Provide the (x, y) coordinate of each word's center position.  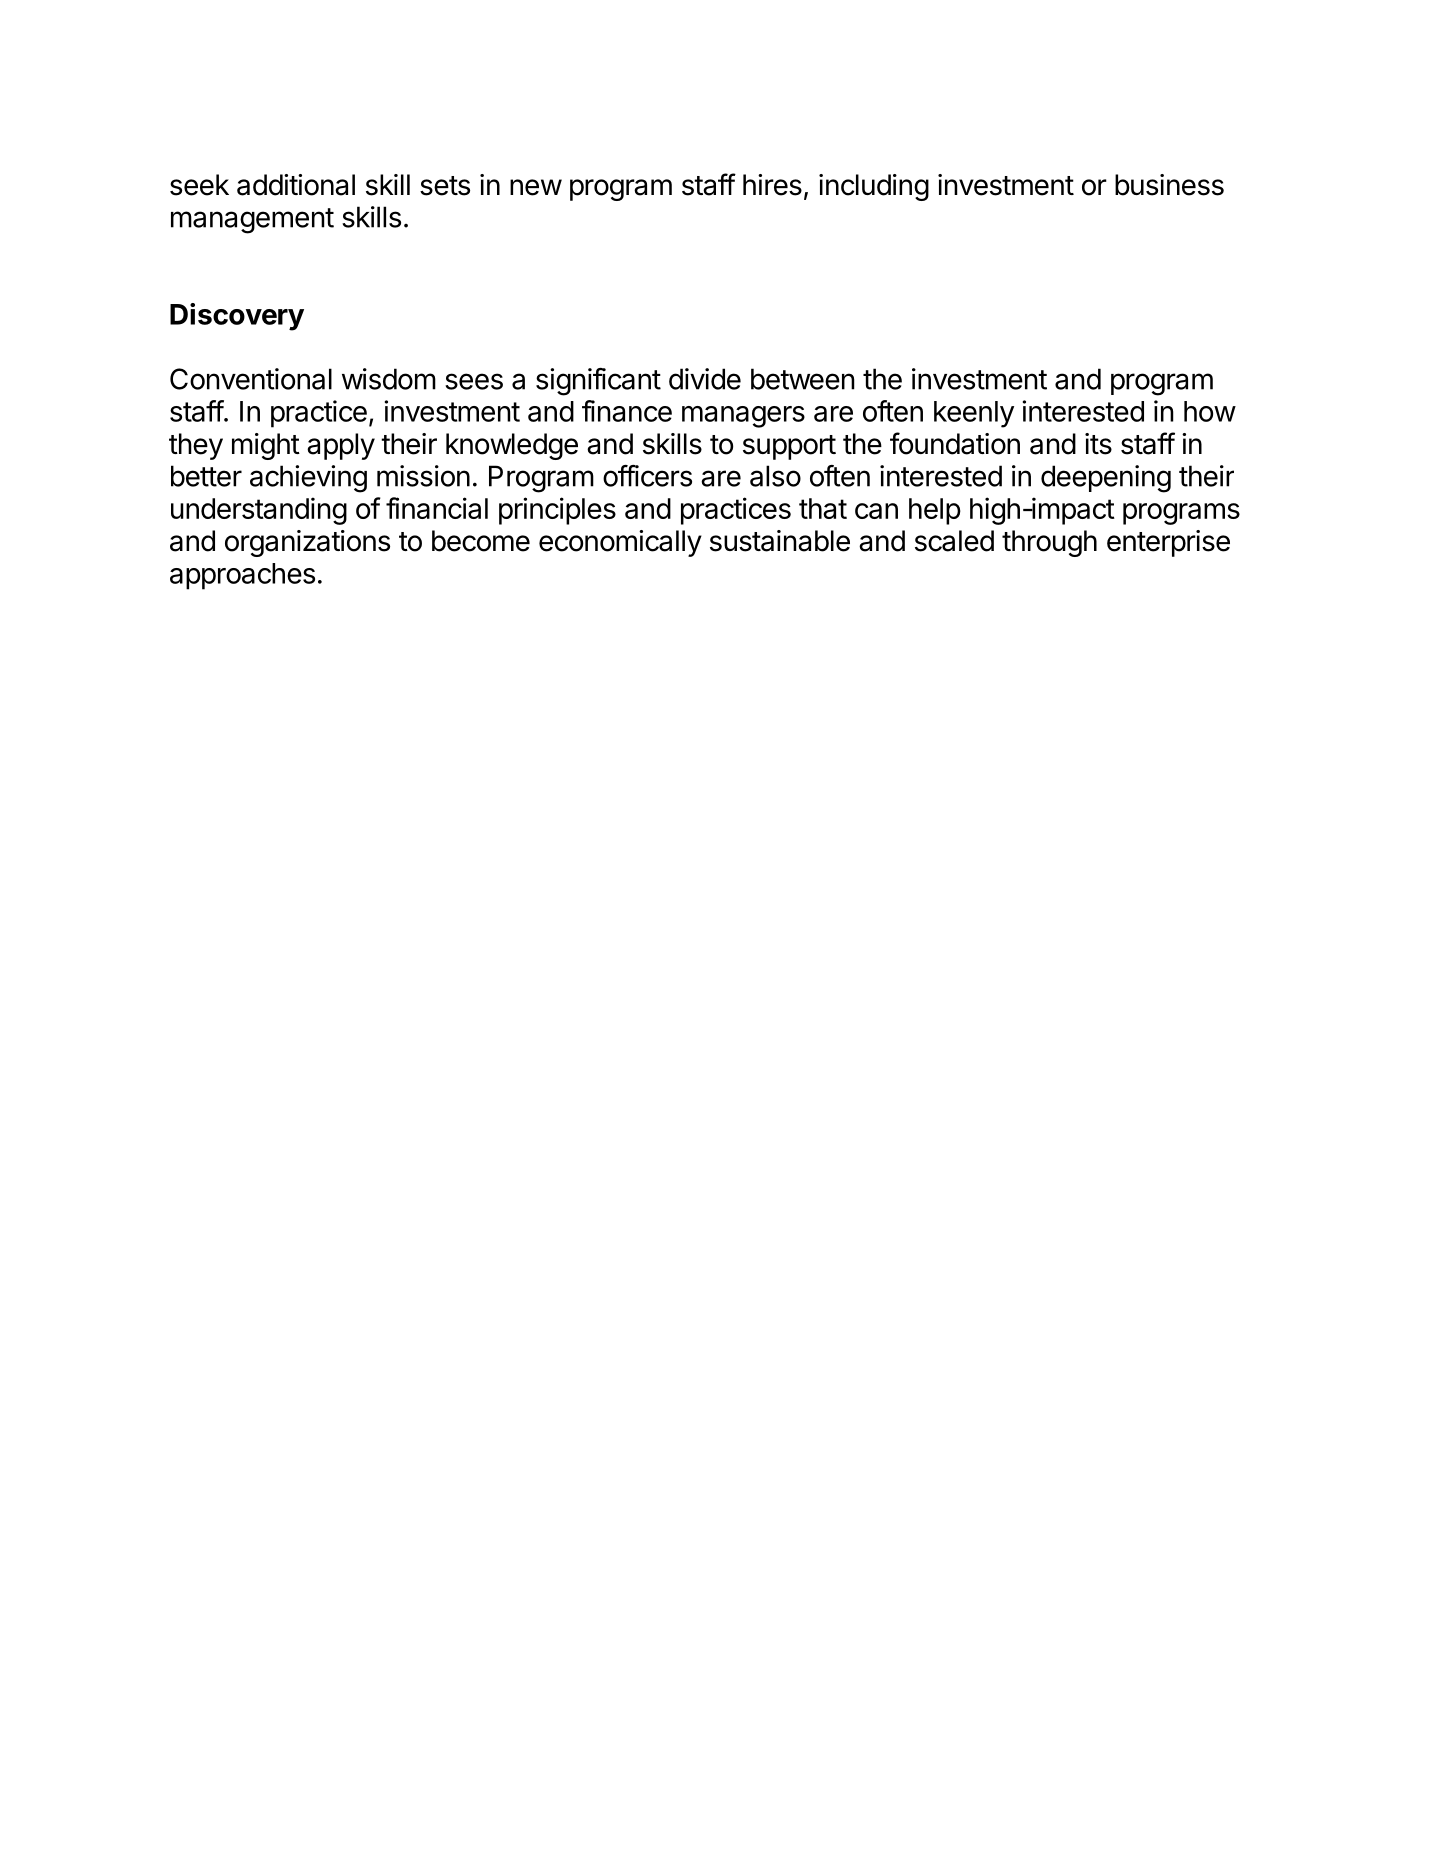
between (803, 379)
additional (296, 185)
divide (705, 379)
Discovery (237, 317)
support (789, 447)
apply (341, 446)
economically (620, 543)
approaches (242, 576)
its (1098, 444)
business (1169, 185)
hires (772, 185)
